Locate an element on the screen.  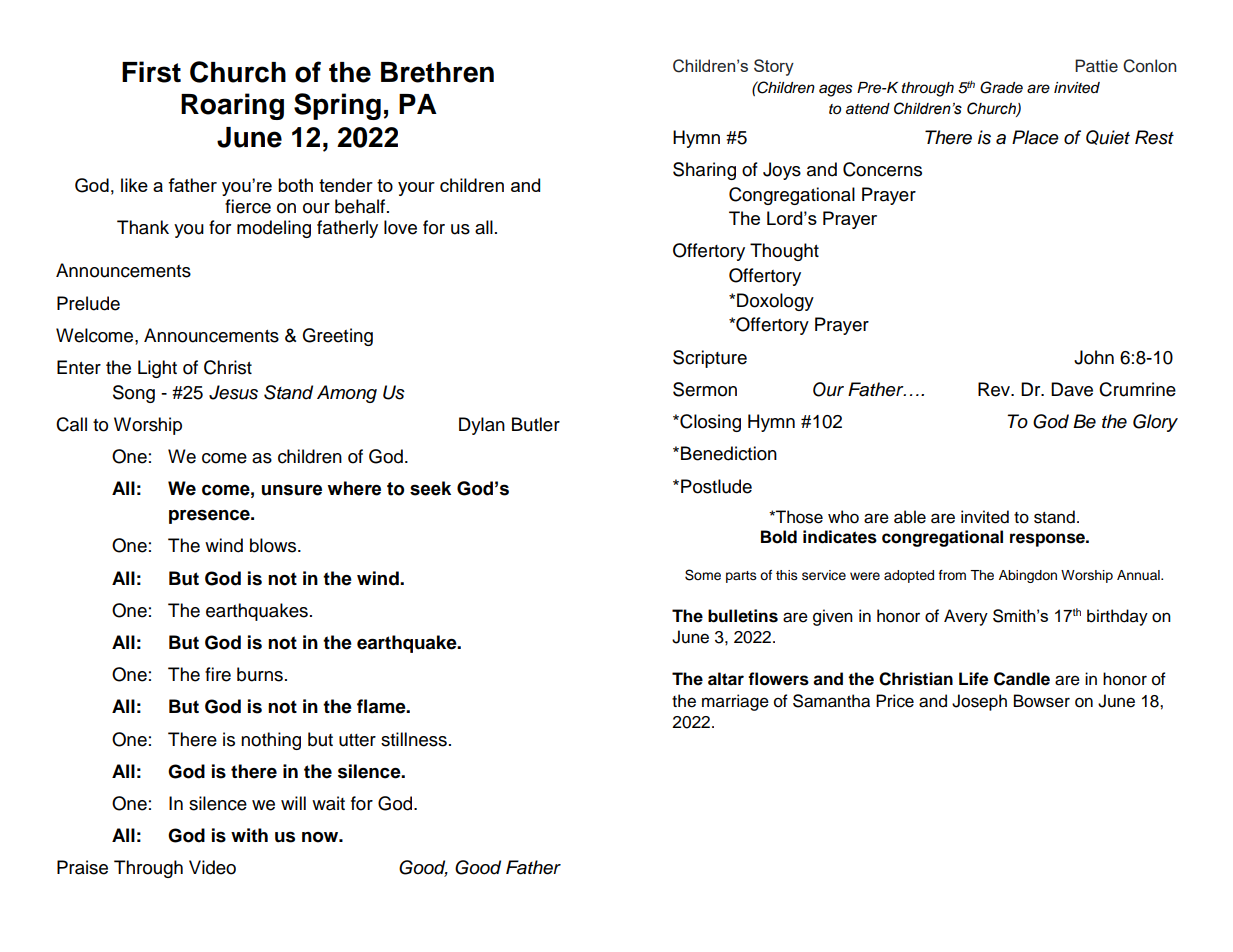
unsure is located at coordinates (292, 490).
